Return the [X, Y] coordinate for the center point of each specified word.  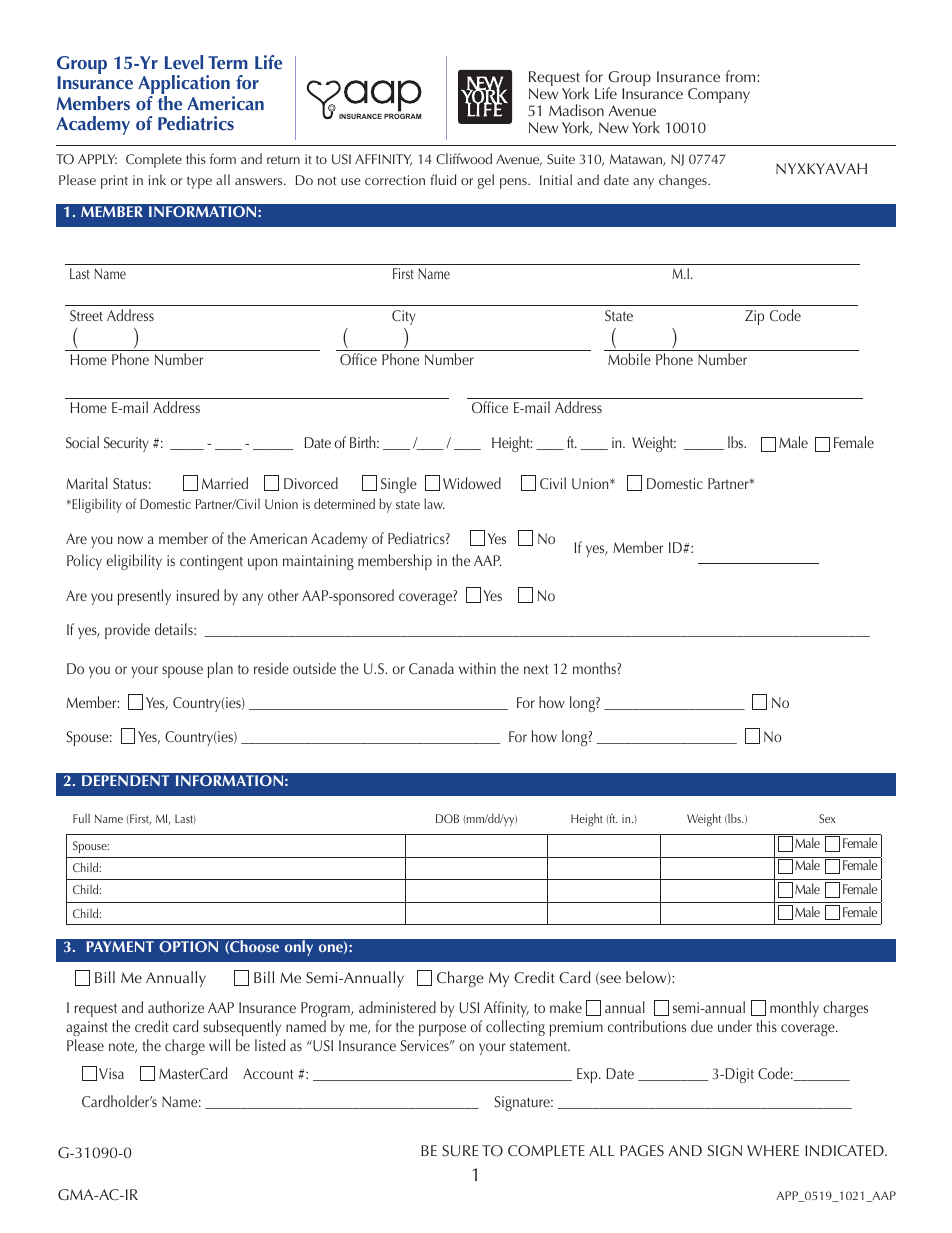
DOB [447, 818]
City [404, 317]
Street [86, 316]
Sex [827, 818]
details [175, 629]
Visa [111, 1073]
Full [81, 818]
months [594, 668]
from [742, 76]
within [477, 668]
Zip [754, 317]
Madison [576, 110]
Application [184, 86]
